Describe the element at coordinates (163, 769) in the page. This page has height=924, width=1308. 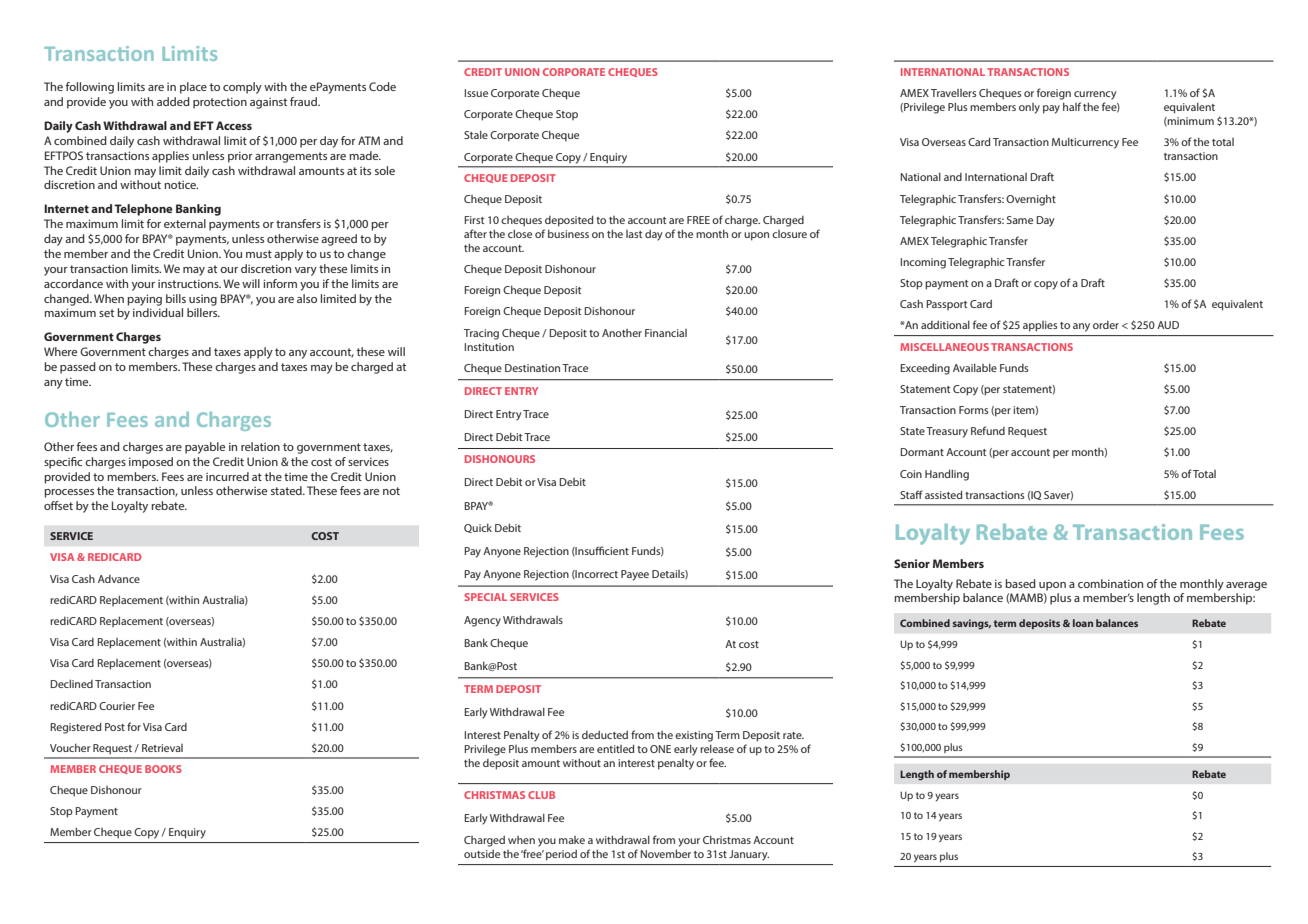
I see `BOOKS` at that location.
